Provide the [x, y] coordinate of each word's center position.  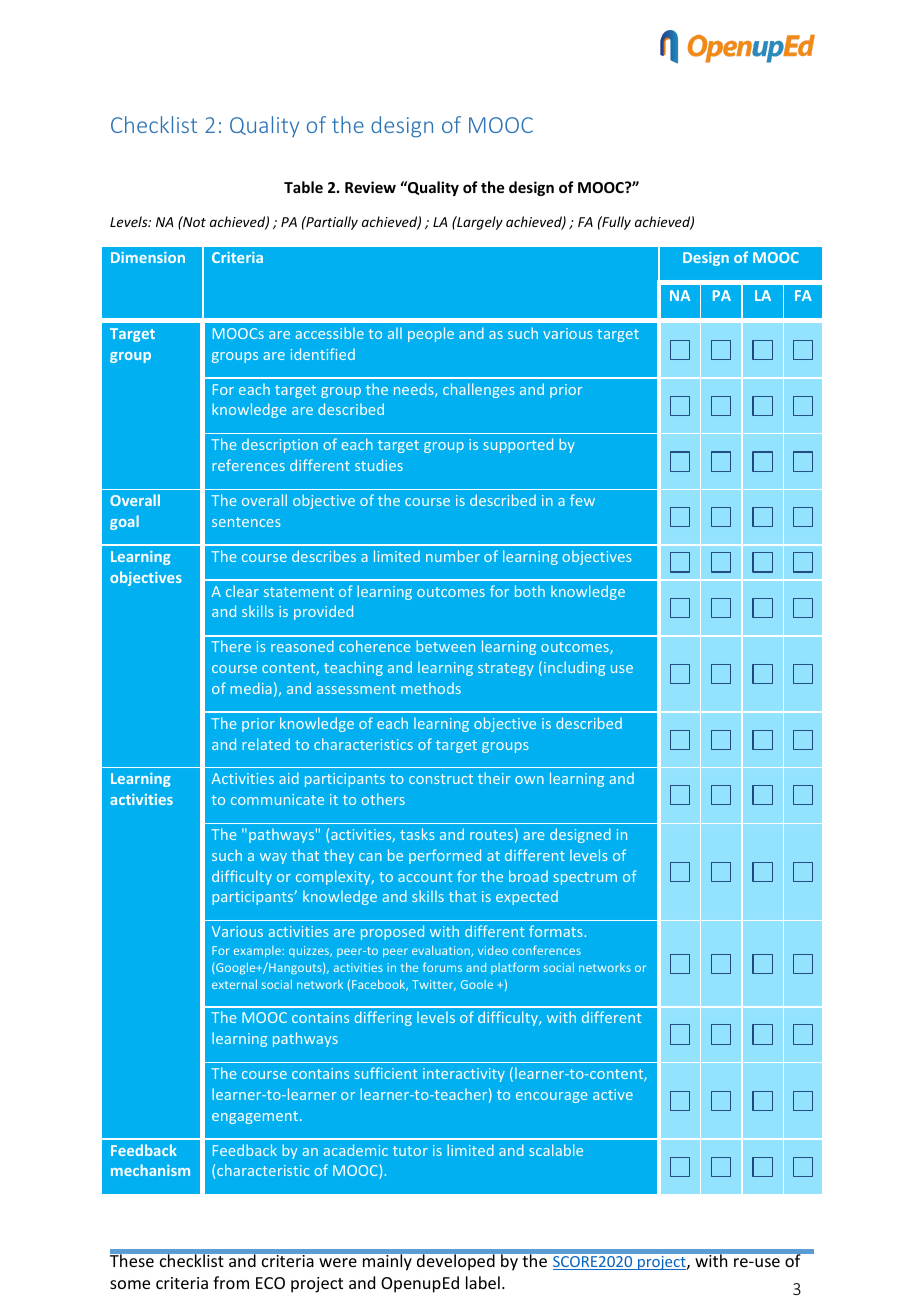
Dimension [148, 257]
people [431, 334]
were [338, 1262]
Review [370, 187]
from [231, 1282]
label [483, 1282]
